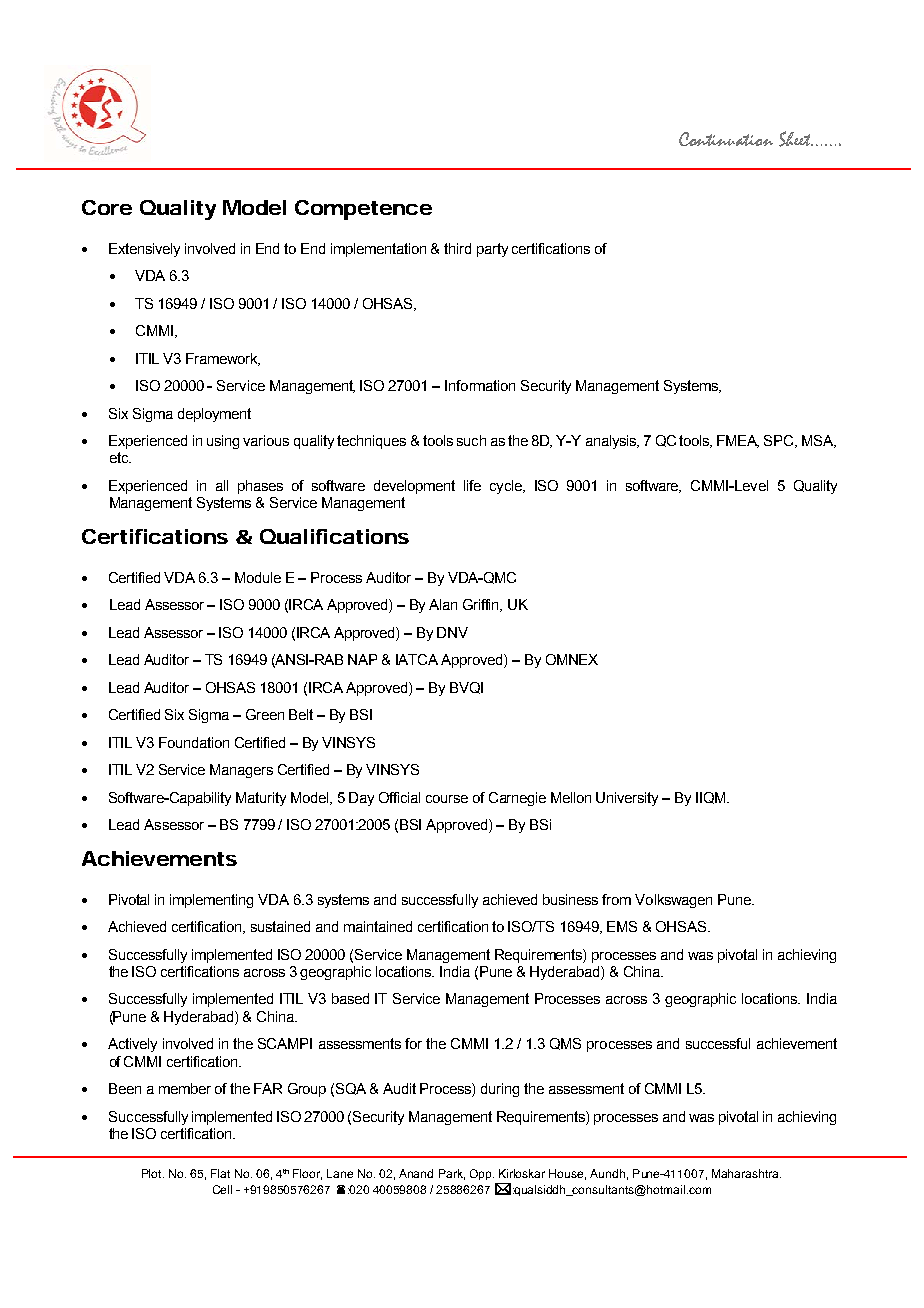 This screenshot has width=924, height=1308. Describe the element at coordinates (457, 248) in the screenshot. I see `third` at that location.
